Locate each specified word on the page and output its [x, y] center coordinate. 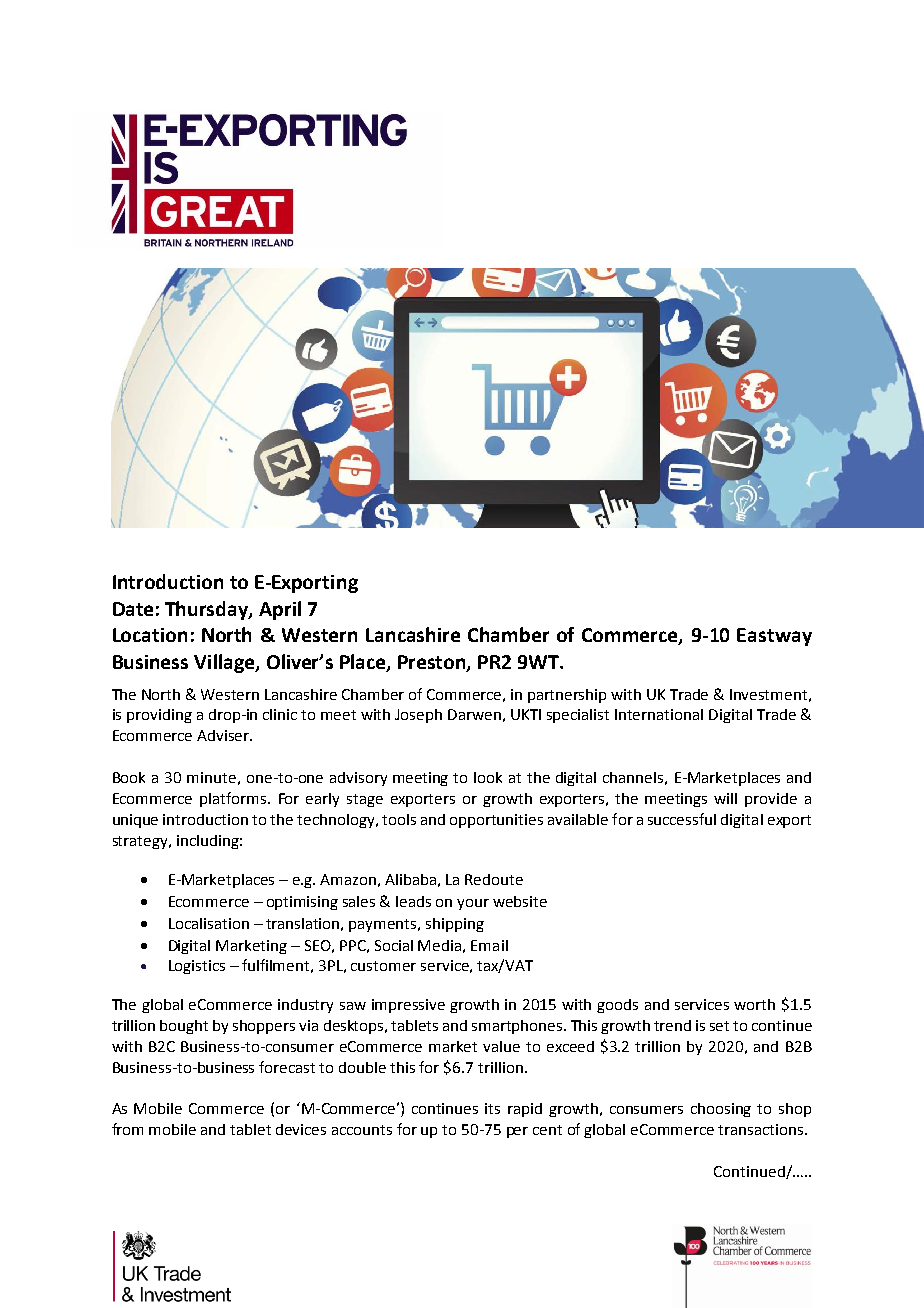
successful [682, 819]
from [127, 1129]
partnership [567, 696]
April [280, 610]
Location [150, 635]
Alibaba [410, 879]
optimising [302, 903]
